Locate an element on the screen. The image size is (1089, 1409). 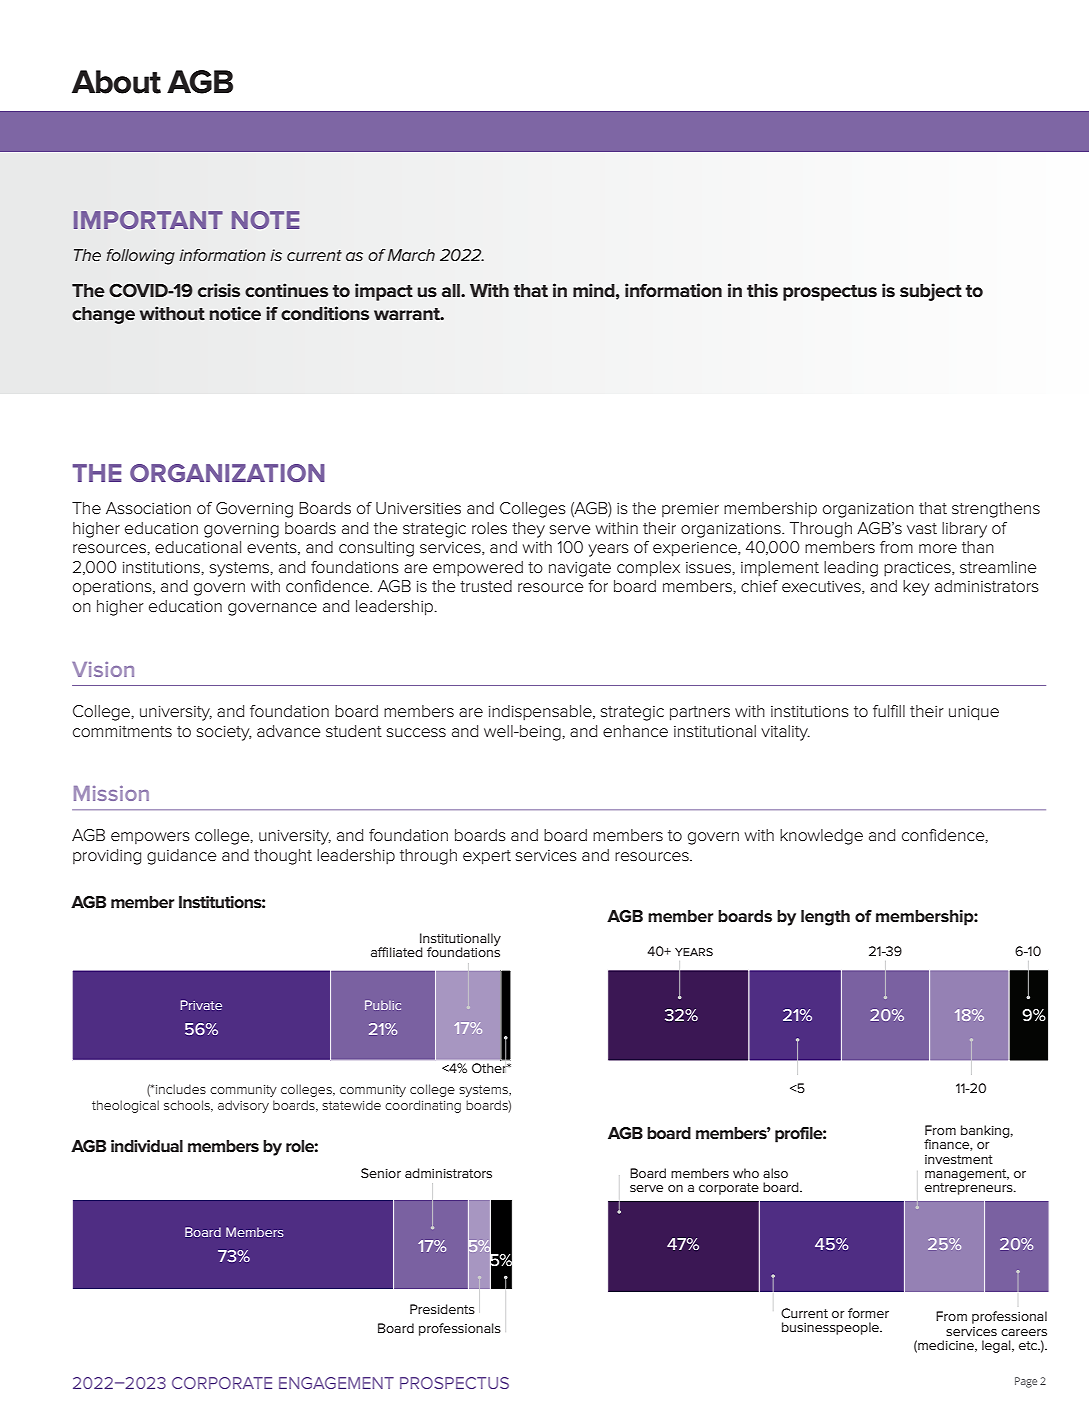
subject is located at coordinates (931, 292).
